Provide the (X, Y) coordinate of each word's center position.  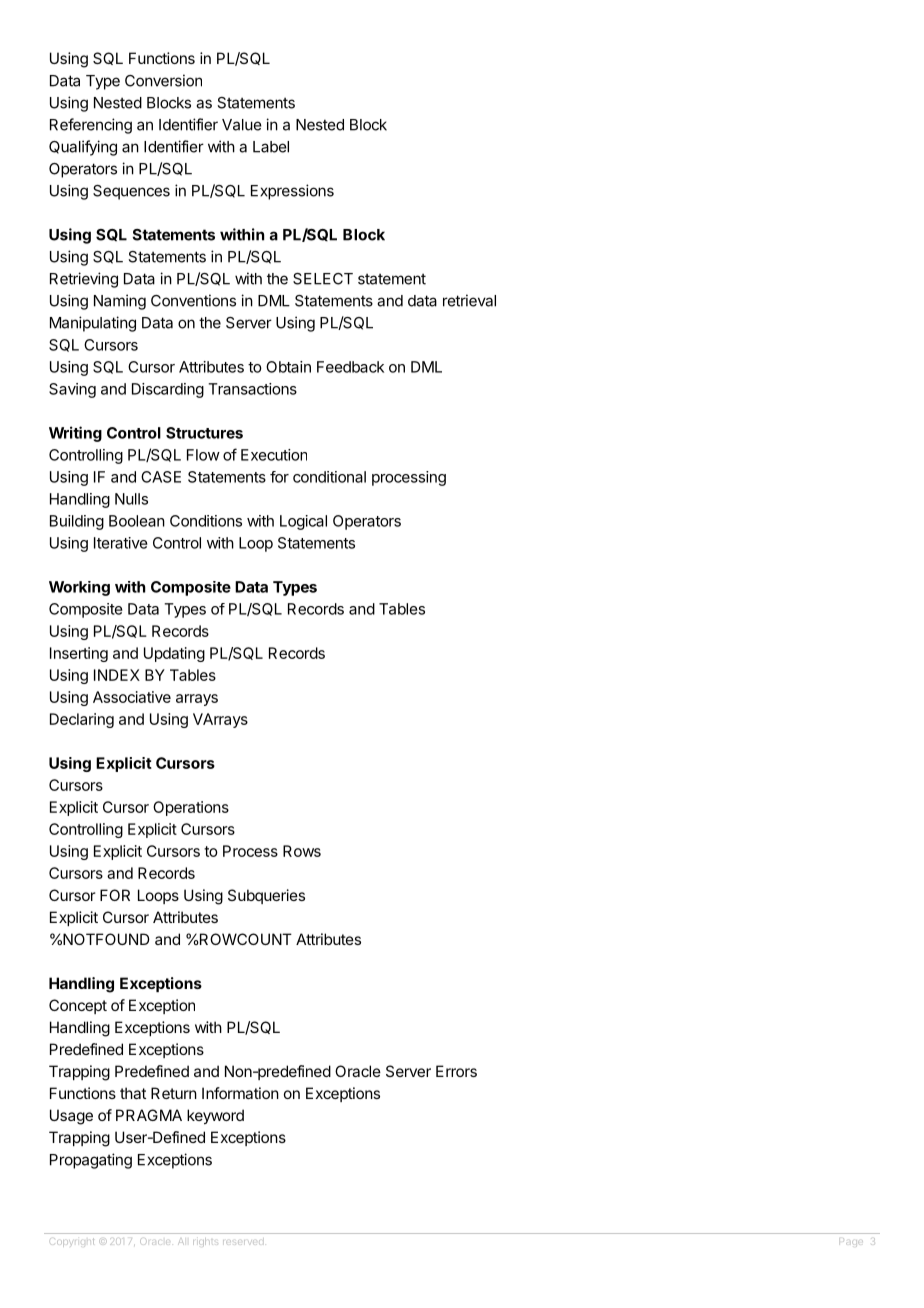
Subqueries (266, 896)
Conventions (193, 300)
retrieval (469, 300)
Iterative (121, 543)
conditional (329, 477)
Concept (78, 1006)
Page (851, 1242)
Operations (191, 808)
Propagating (91, 1161)
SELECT (323, 279)
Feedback (350, 367)
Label (271, 147)
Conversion (163, 80)
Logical (303, 522)
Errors (456, 1071)
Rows (302, 851)
